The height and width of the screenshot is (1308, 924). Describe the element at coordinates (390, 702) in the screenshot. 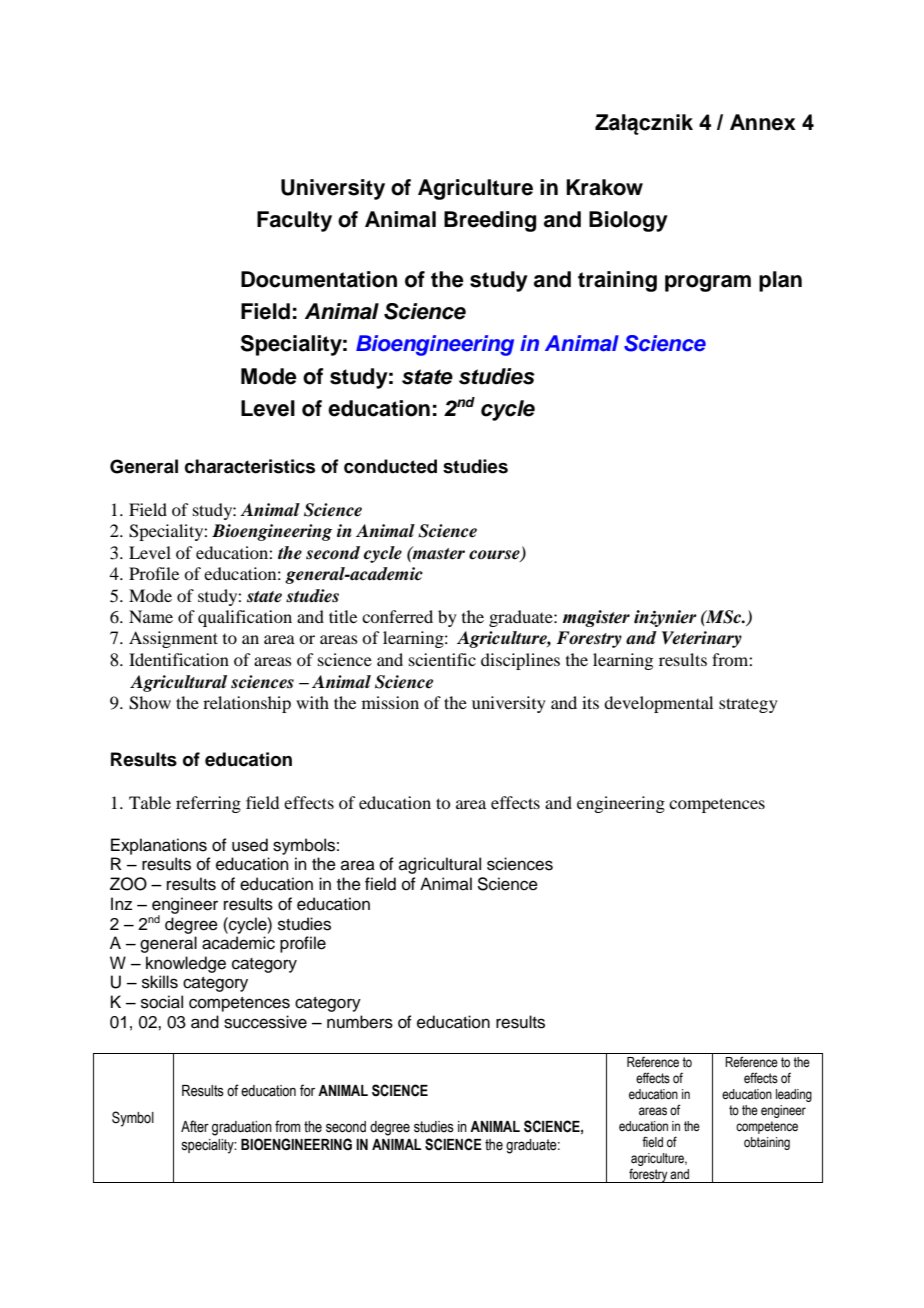

I see `mission` at that location.
